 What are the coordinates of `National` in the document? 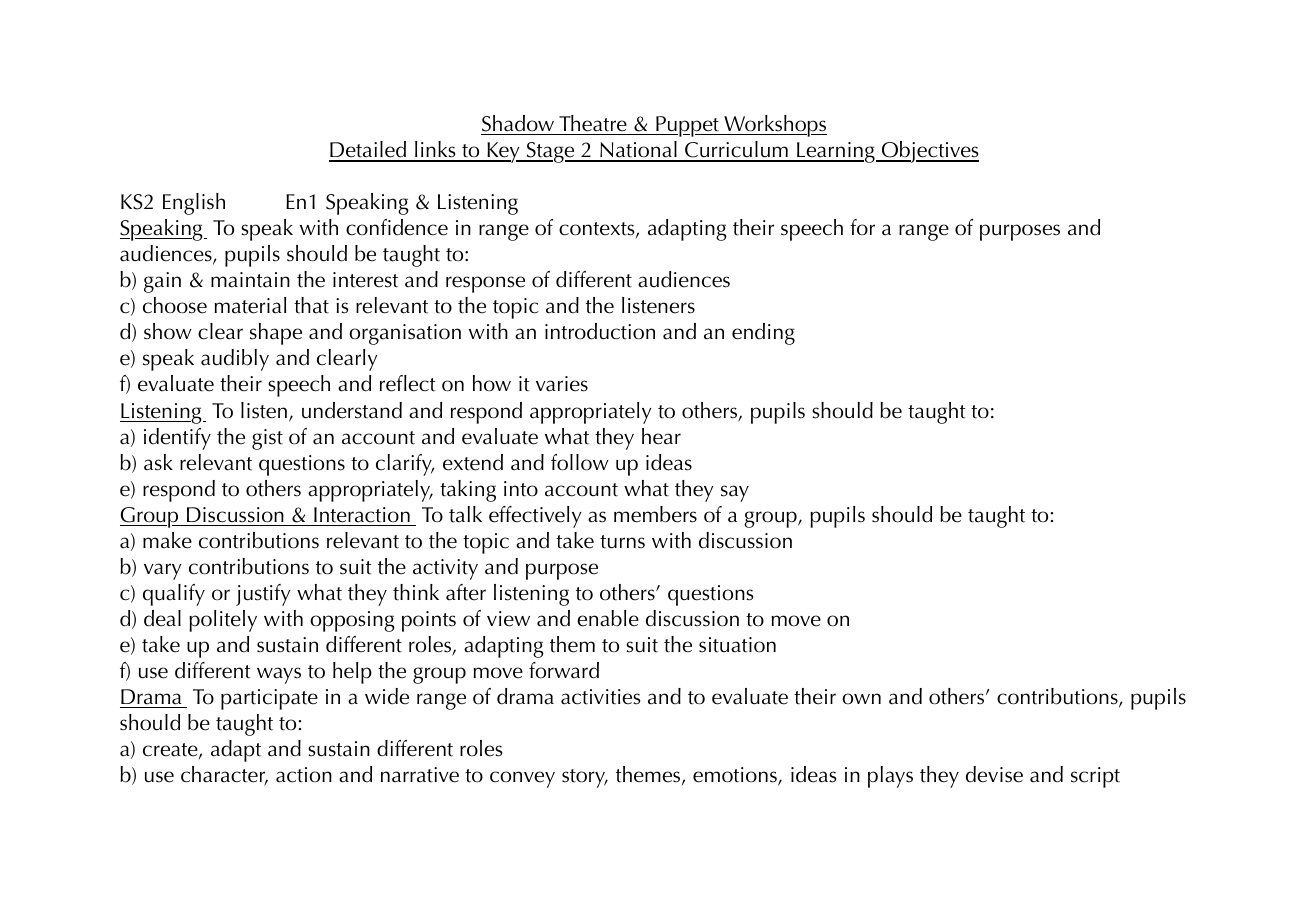 It's located at (638, 151).
